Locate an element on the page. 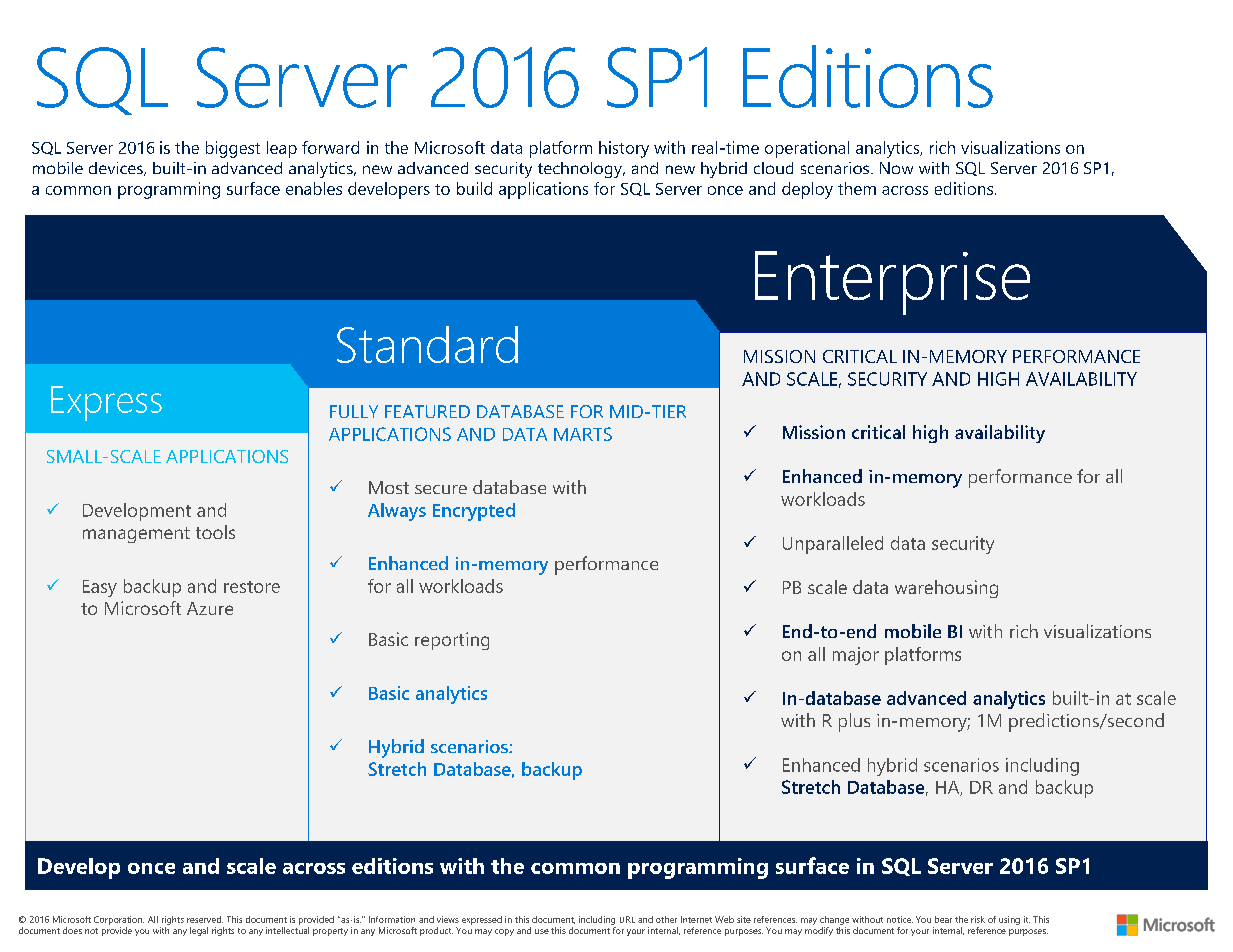  MARTS is located at coordinates (583, 434).
